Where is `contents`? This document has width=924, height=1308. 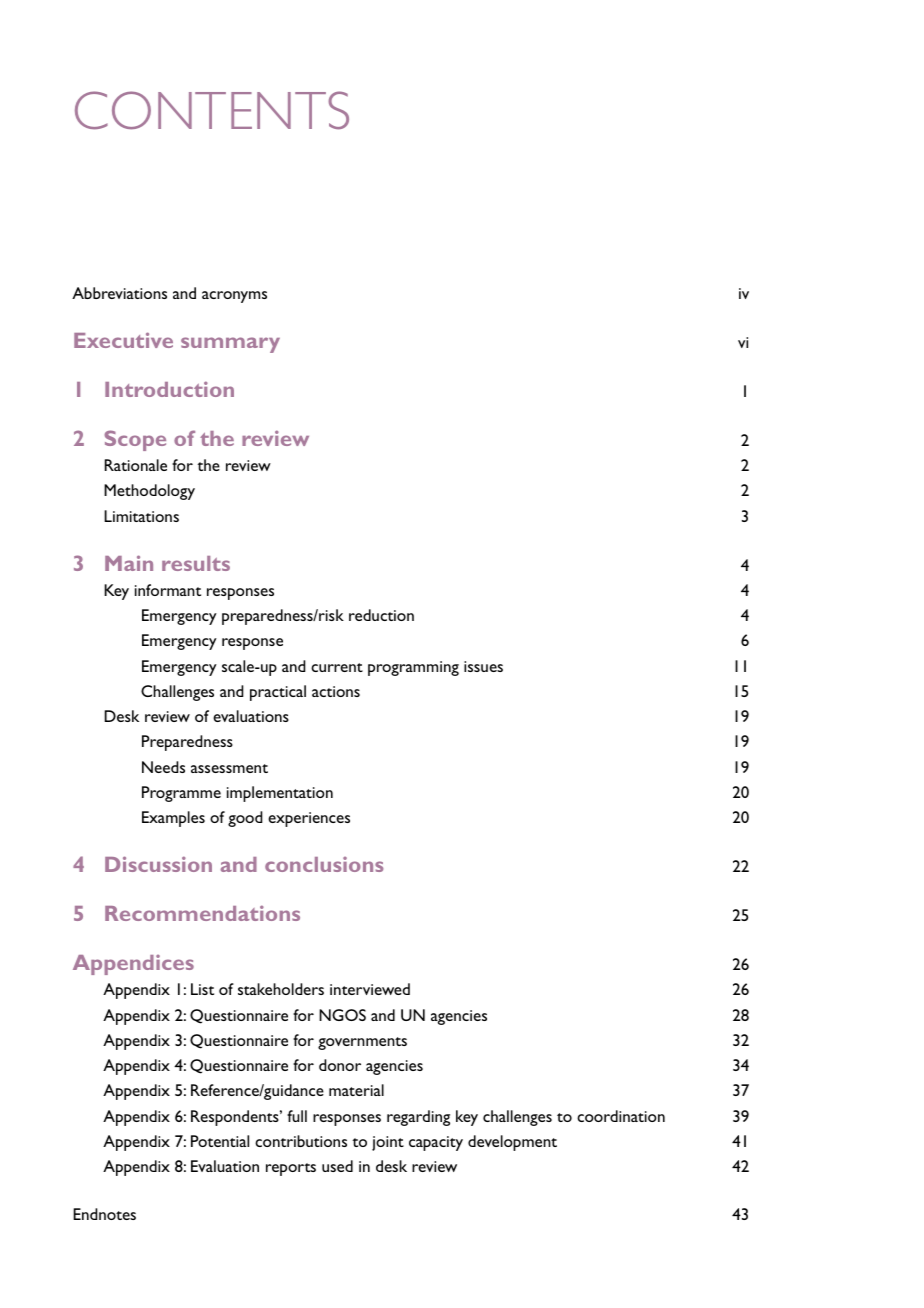 contents is located at coordinates (212, 110).
